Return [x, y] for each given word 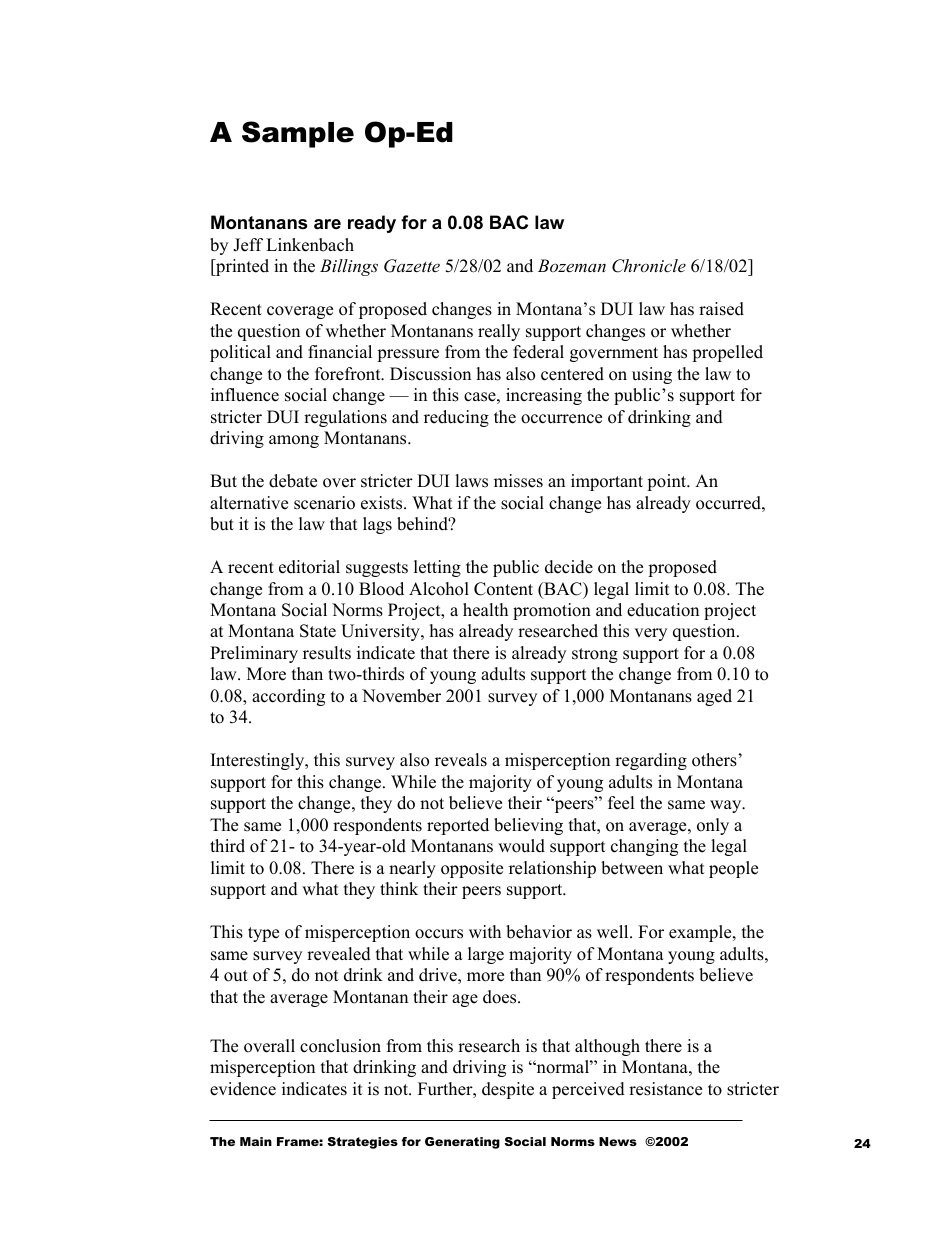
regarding [651, 761]
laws [471, 481]
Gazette [412, 266]
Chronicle [649, 266]
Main [256, 1141]
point [668, 482]
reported [458, 826]
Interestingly [259, 761]
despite [508, 1090]
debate [293, 481]
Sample [298, 134]
